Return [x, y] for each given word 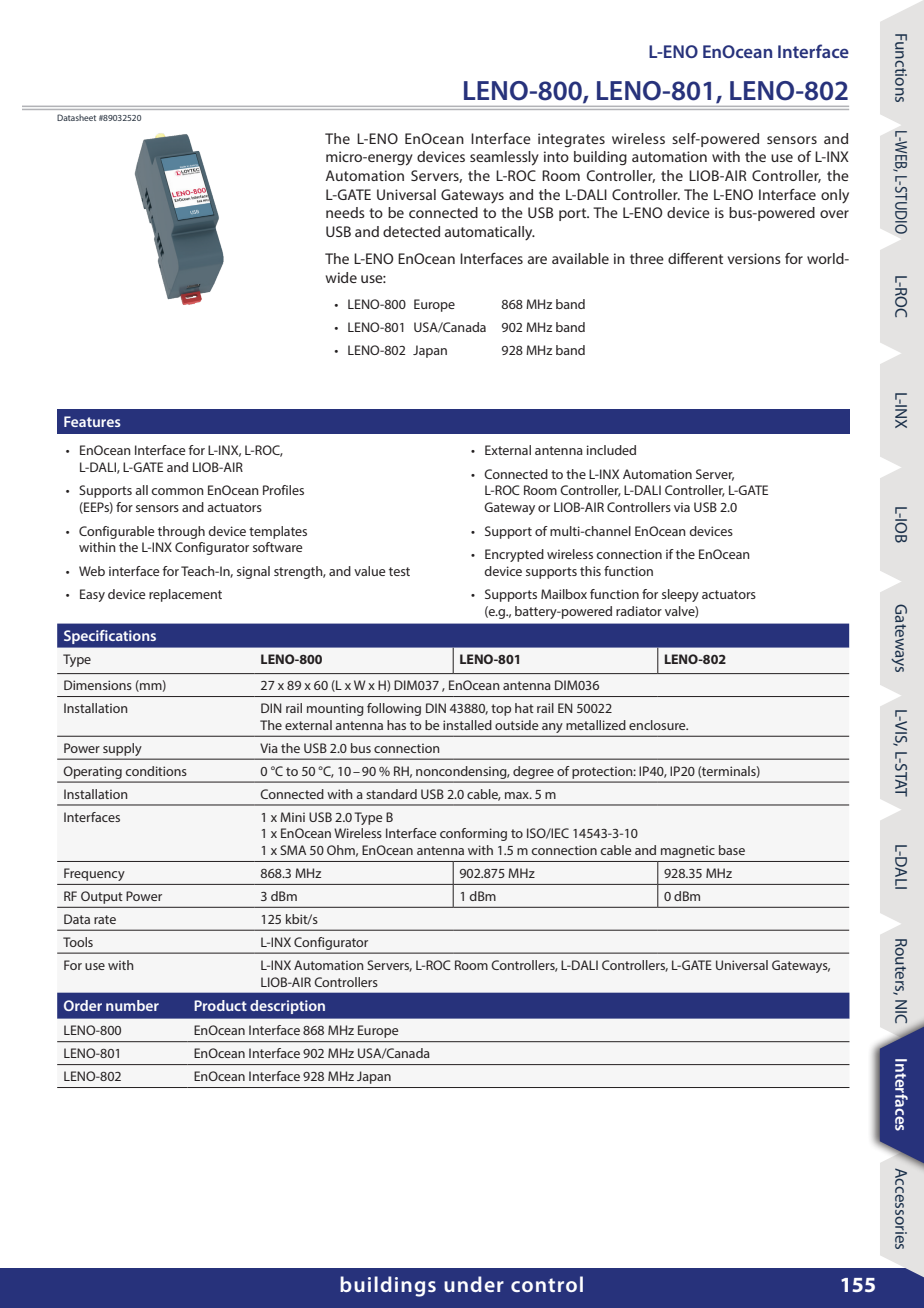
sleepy [680, 595]
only [835, 196]
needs [345, 212]
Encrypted [514, 555]
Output [101, 897]
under [474, 1284]
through [181, 532]
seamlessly [504, 158]
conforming [473, 834]
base [732, 850]
